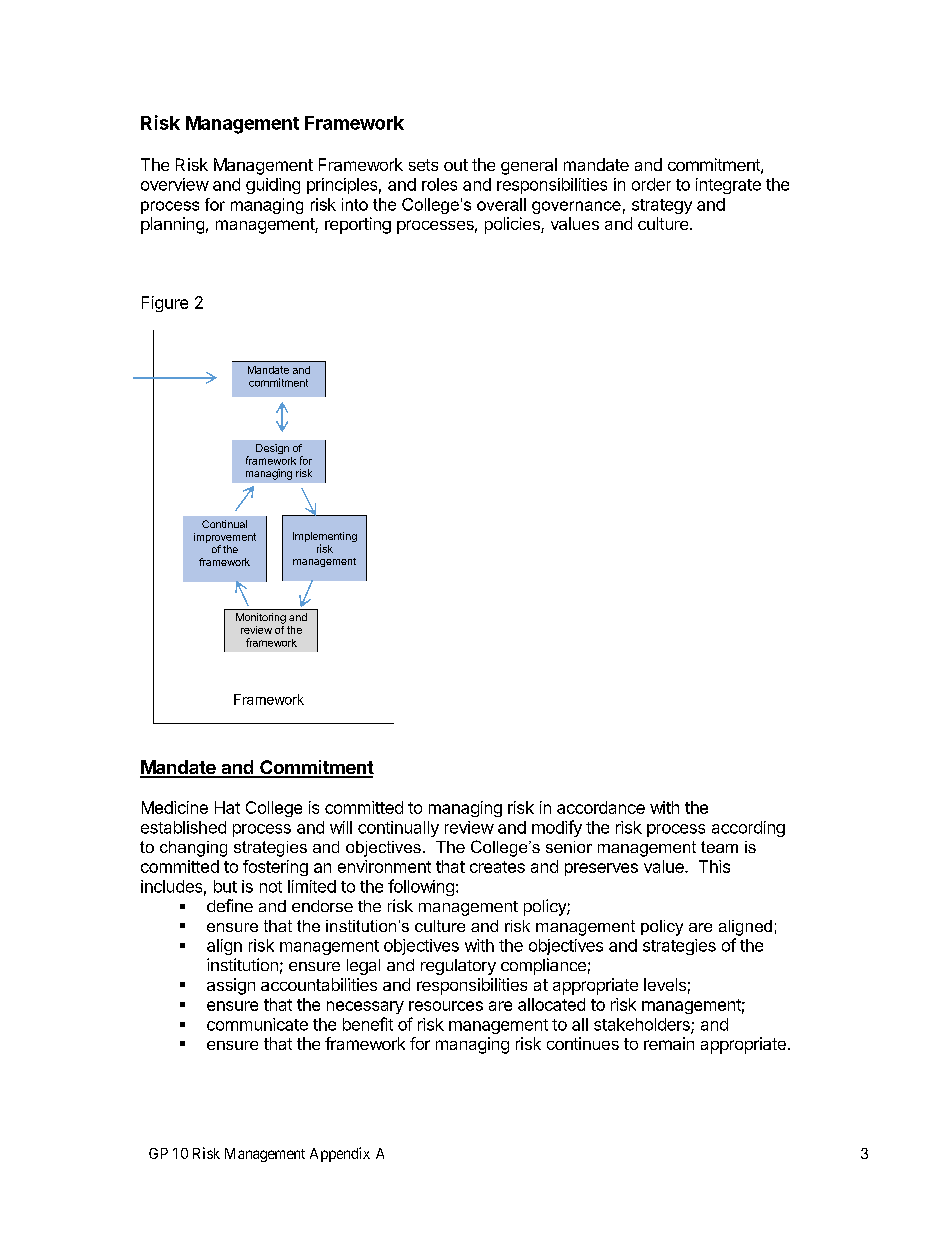 This document has width=952, height=1233. Describe the element at coordinates (421, 887) in the document. I see `following` at that location.
